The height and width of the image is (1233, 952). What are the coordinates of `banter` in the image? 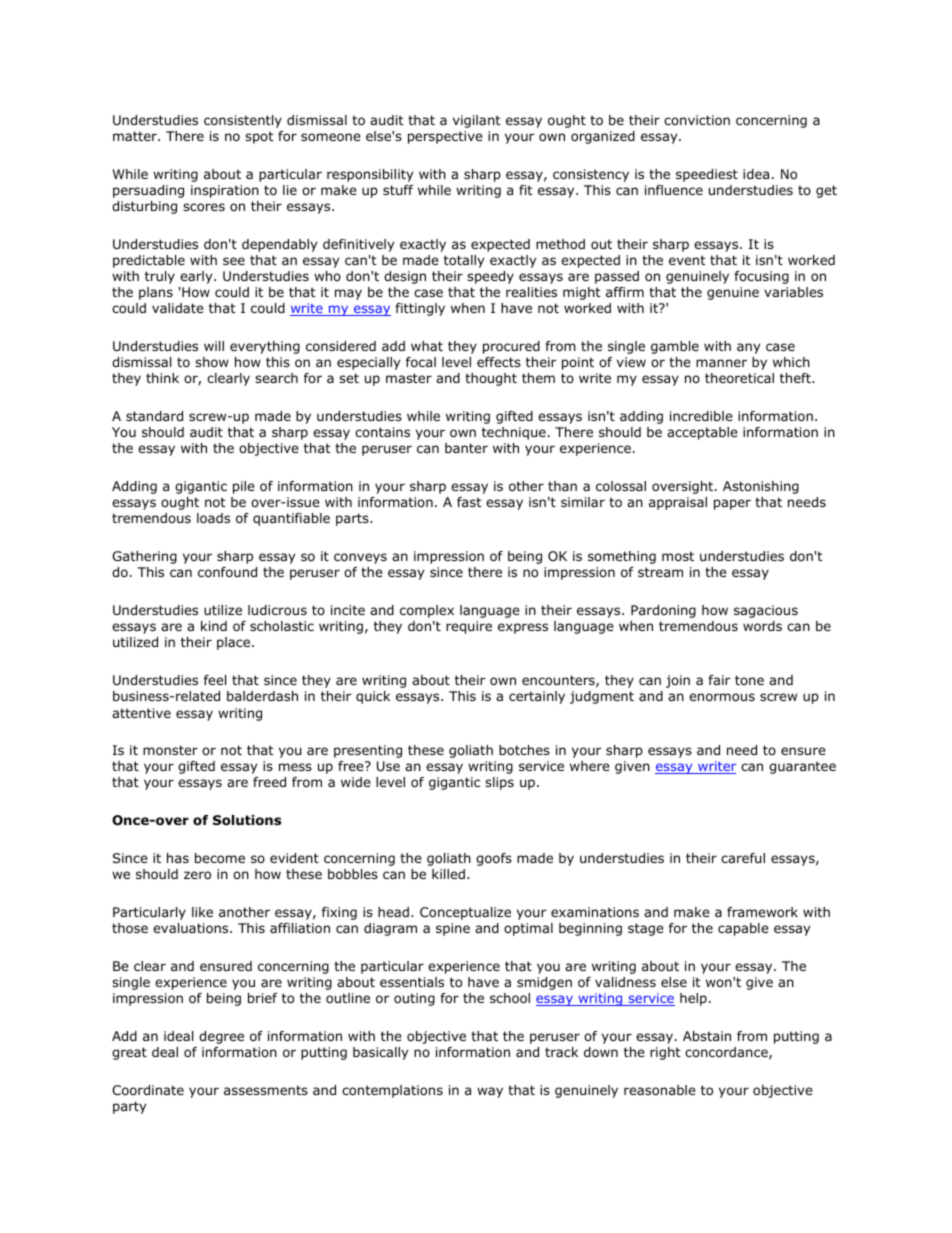 It's located at (466, 448).
